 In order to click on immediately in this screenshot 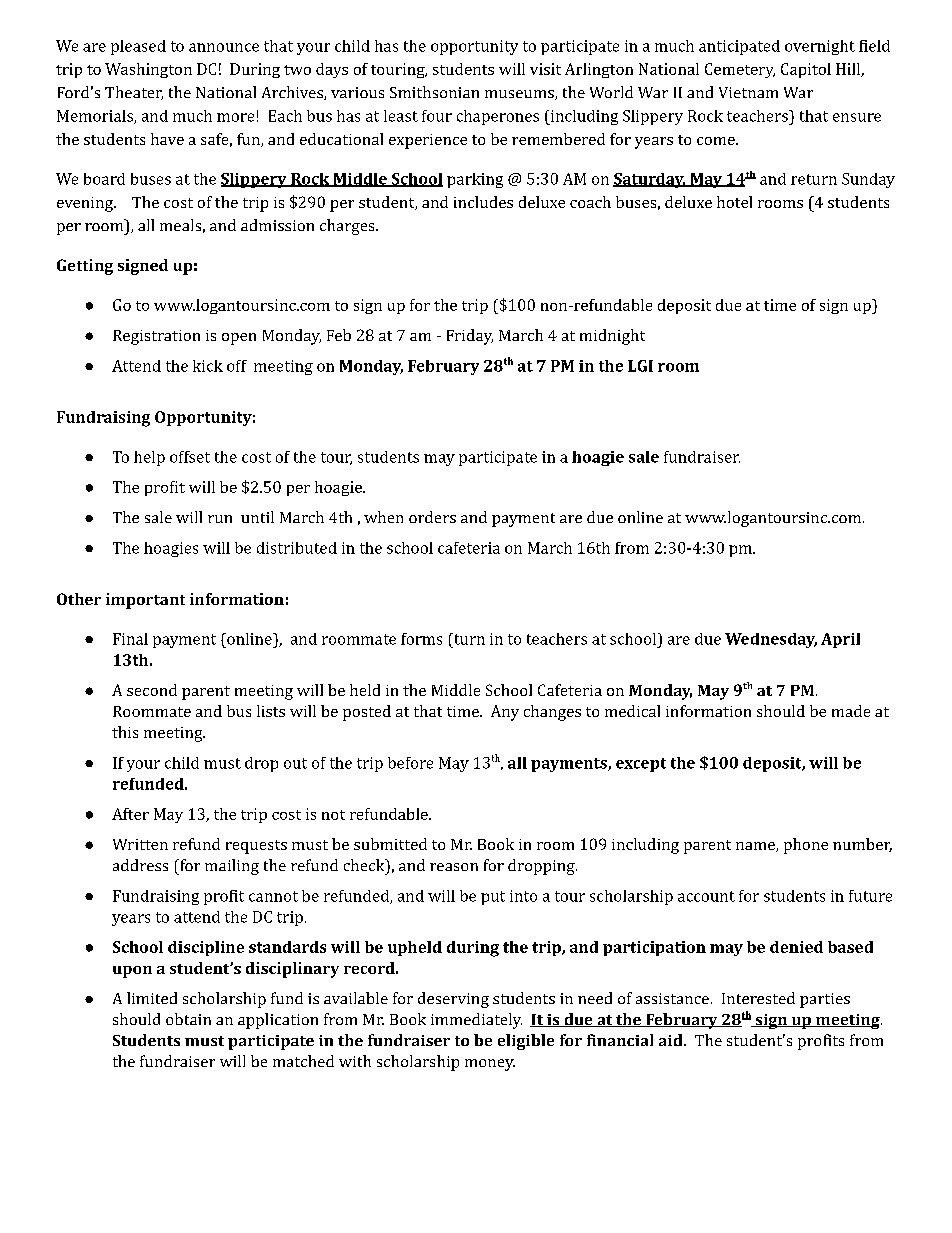, I will do `click(476, 1021)`.
